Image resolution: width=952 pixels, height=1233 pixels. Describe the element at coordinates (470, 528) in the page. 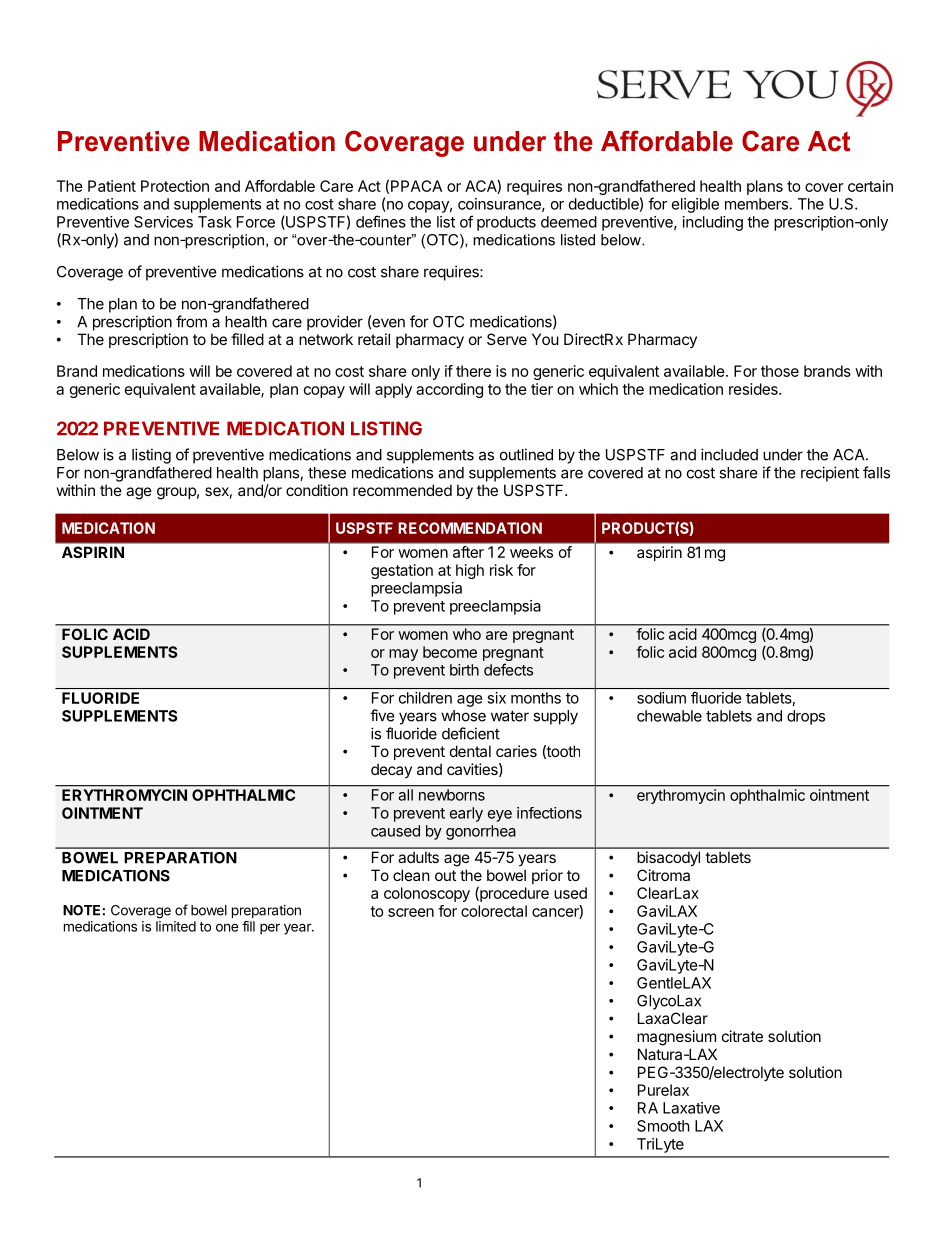

I see `RECOMMENDATION` at that location.
